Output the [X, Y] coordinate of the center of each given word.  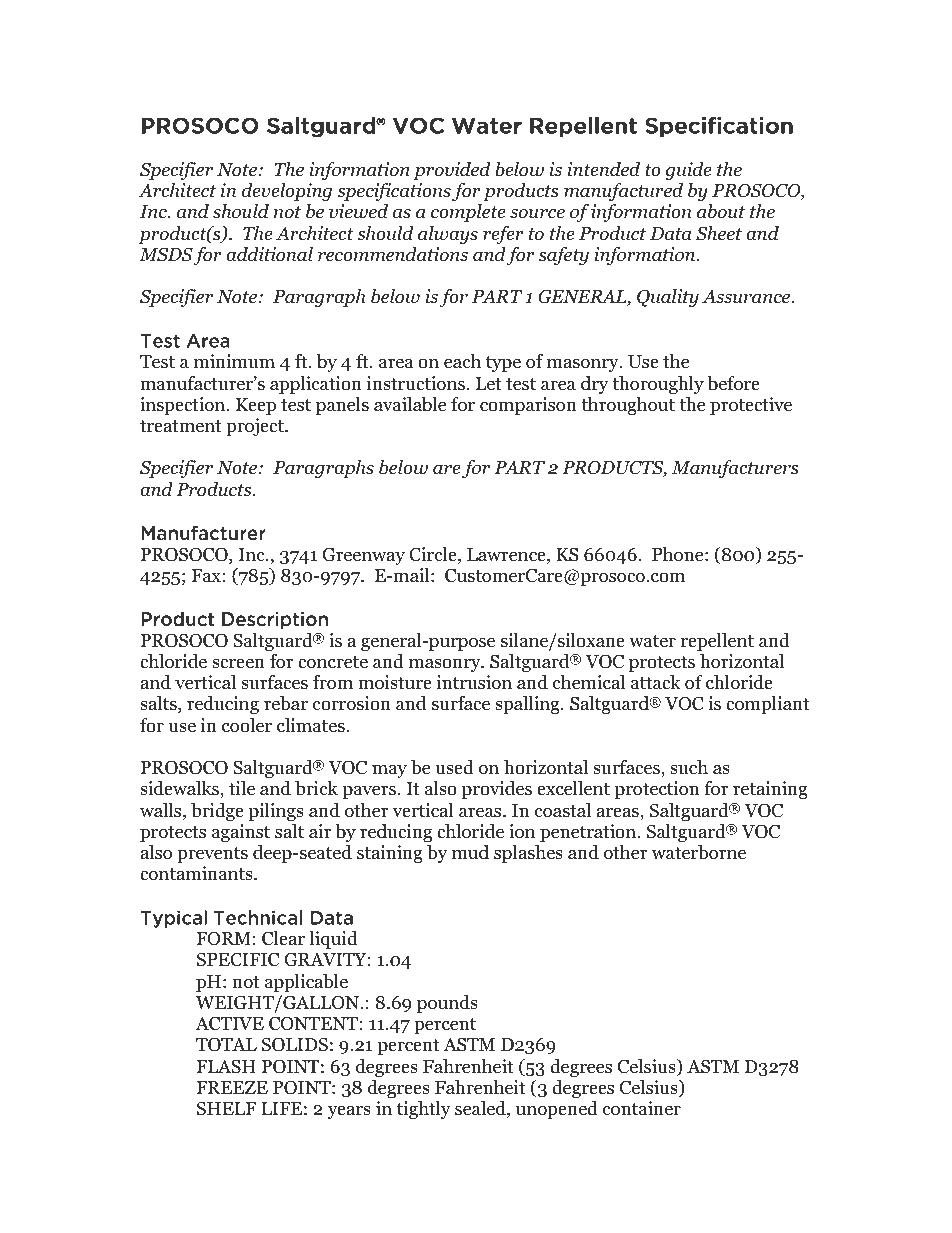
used [454, 767]
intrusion [474, 682]
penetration [589, 833]
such [689, 767]
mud [470, 852]
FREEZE [232, 1087]
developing [287, 192]
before [733, 383]
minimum [234, 361]
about [721, 211]
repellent [717, 642]
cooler [247, 725]
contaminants [197, 873]
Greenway [363, 556]
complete [468, 213]
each [462, 361]
